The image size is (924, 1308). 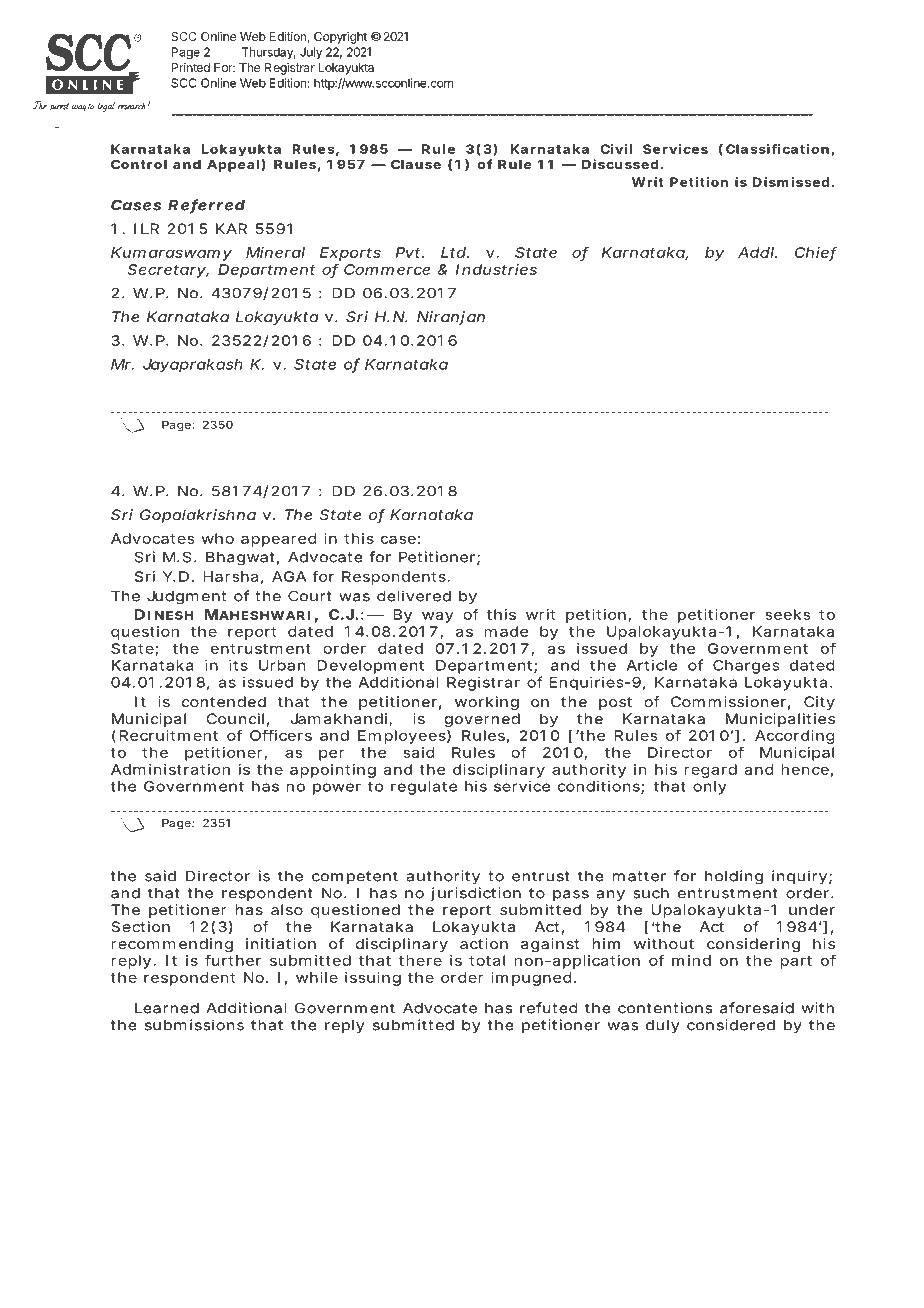 I want to click on working, so click(x=487, y=703).
